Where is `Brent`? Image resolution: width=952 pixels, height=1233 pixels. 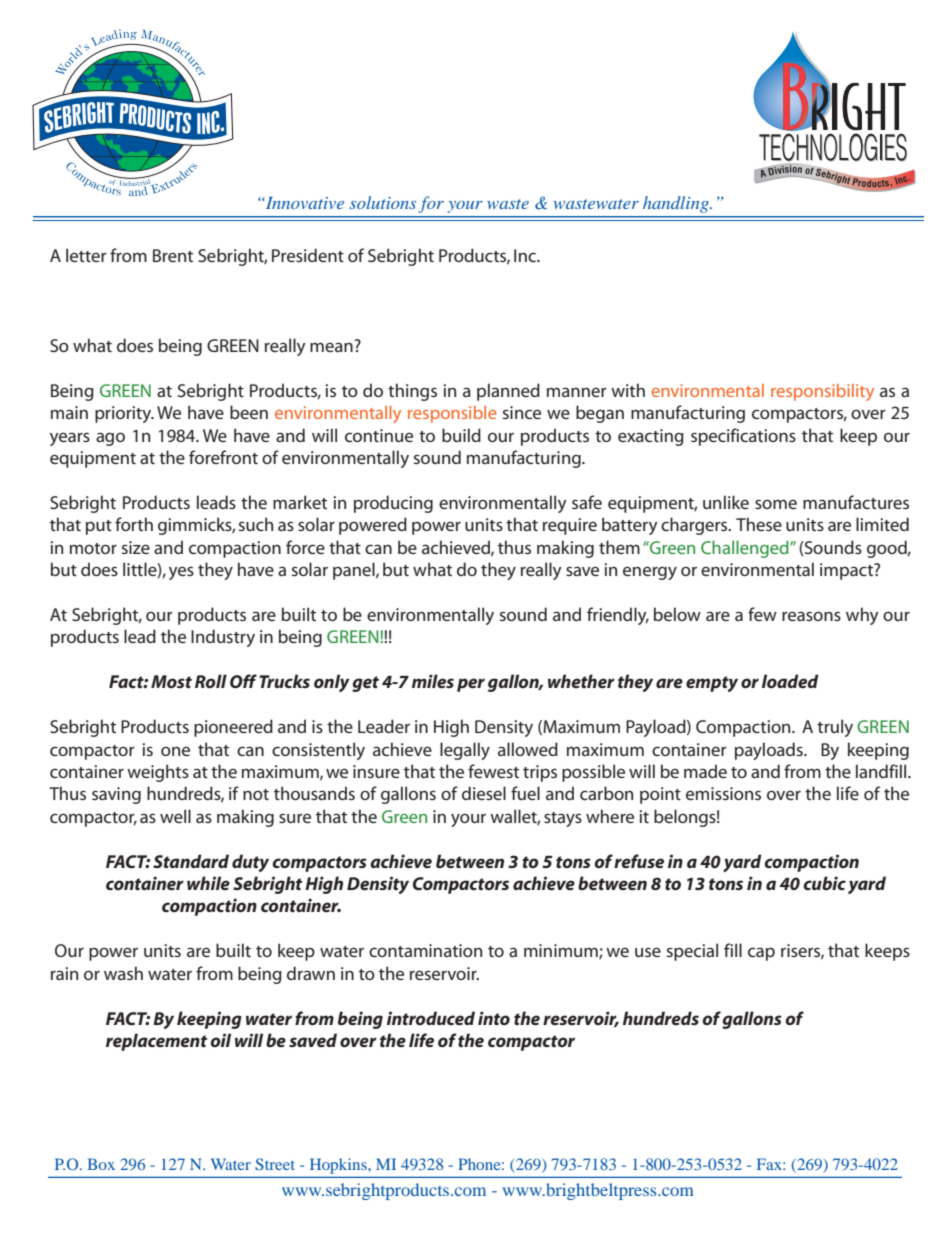
Brent is located at coordinates (173, 255).
